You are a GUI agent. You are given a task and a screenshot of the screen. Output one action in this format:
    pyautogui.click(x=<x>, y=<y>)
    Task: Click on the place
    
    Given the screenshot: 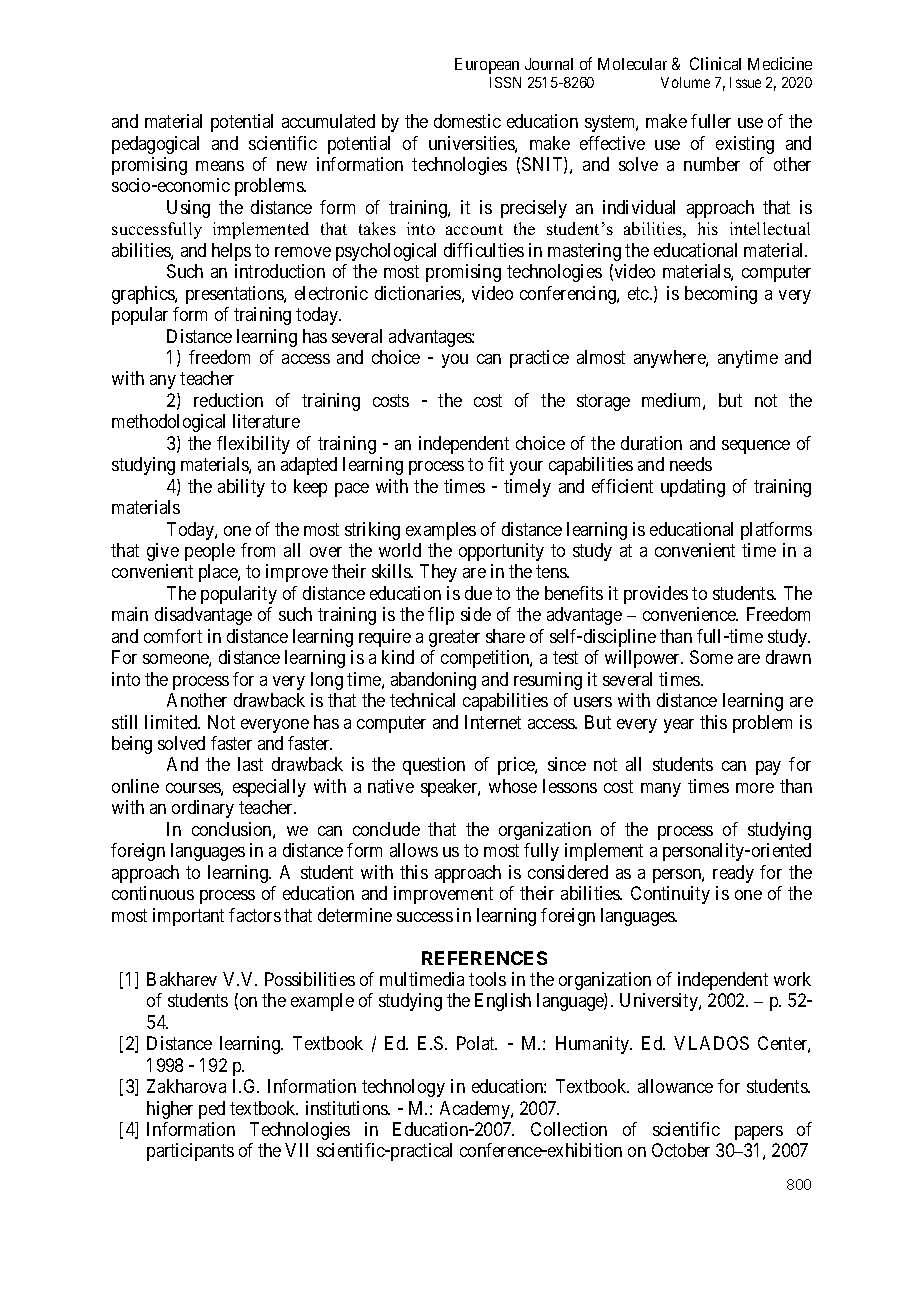 What is the action you would take?
    pyautogui.click(x=219, y=573)
